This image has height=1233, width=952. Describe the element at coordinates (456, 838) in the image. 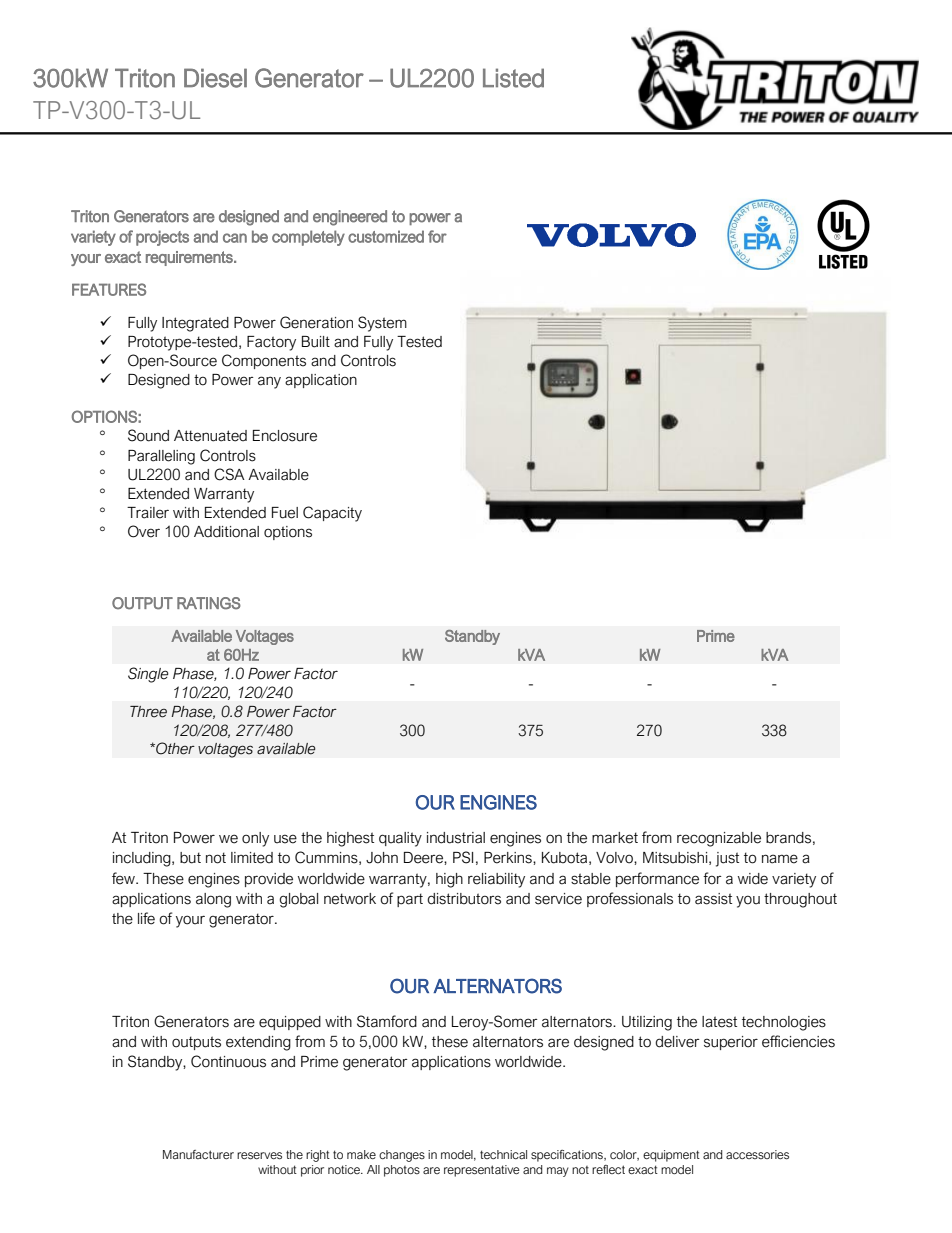

I see `industrial` at that location.
